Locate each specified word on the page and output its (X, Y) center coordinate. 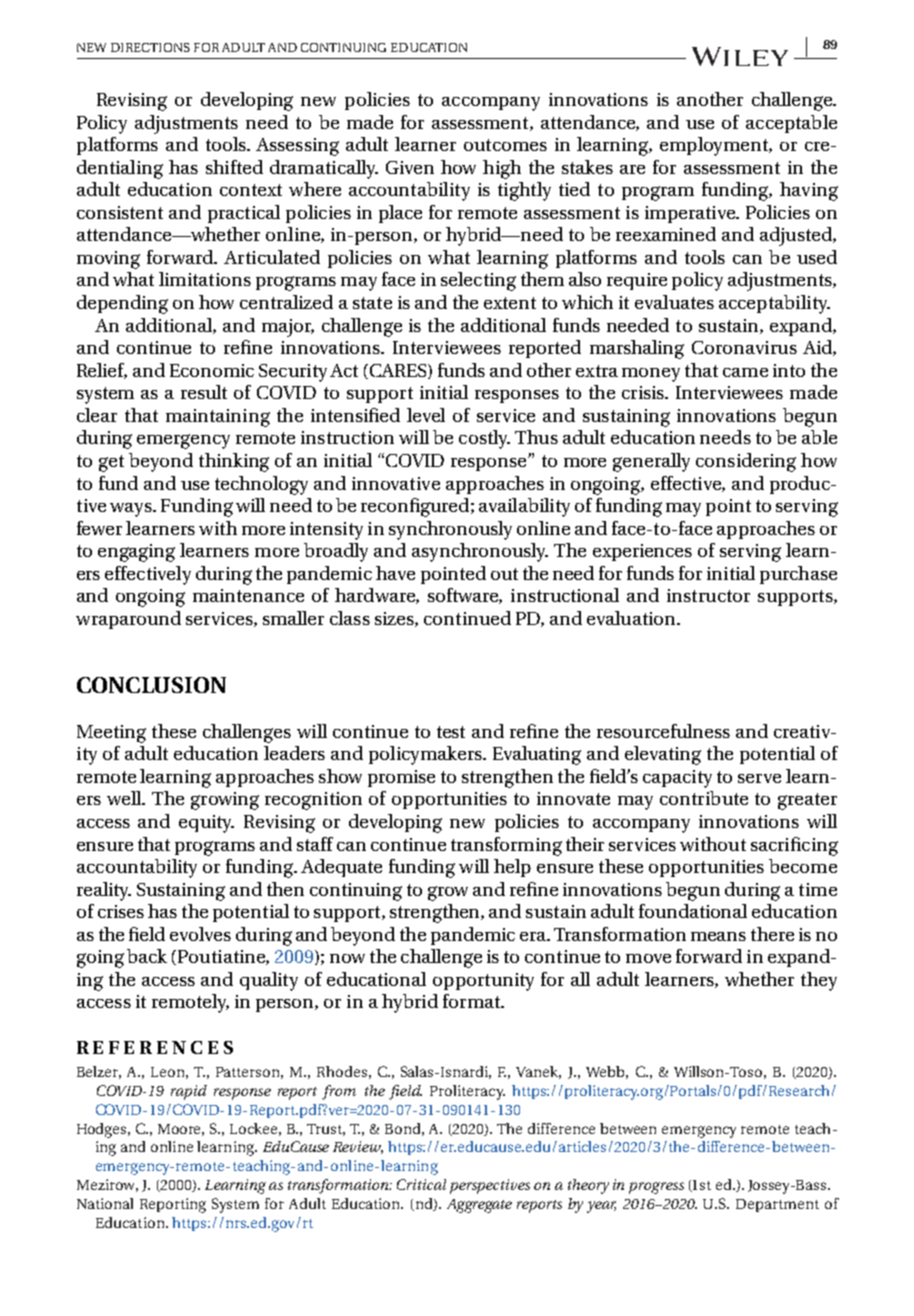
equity (206, 824)
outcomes (505, 145)
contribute (704, 798)
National (105, 1203)
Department (777, 1205)
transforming (506, 846)
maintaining (218, 418)
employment (715, 146)
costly (484, 439)
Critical (421, 1184)
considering (746, 462)
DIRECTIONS (150, 47)
